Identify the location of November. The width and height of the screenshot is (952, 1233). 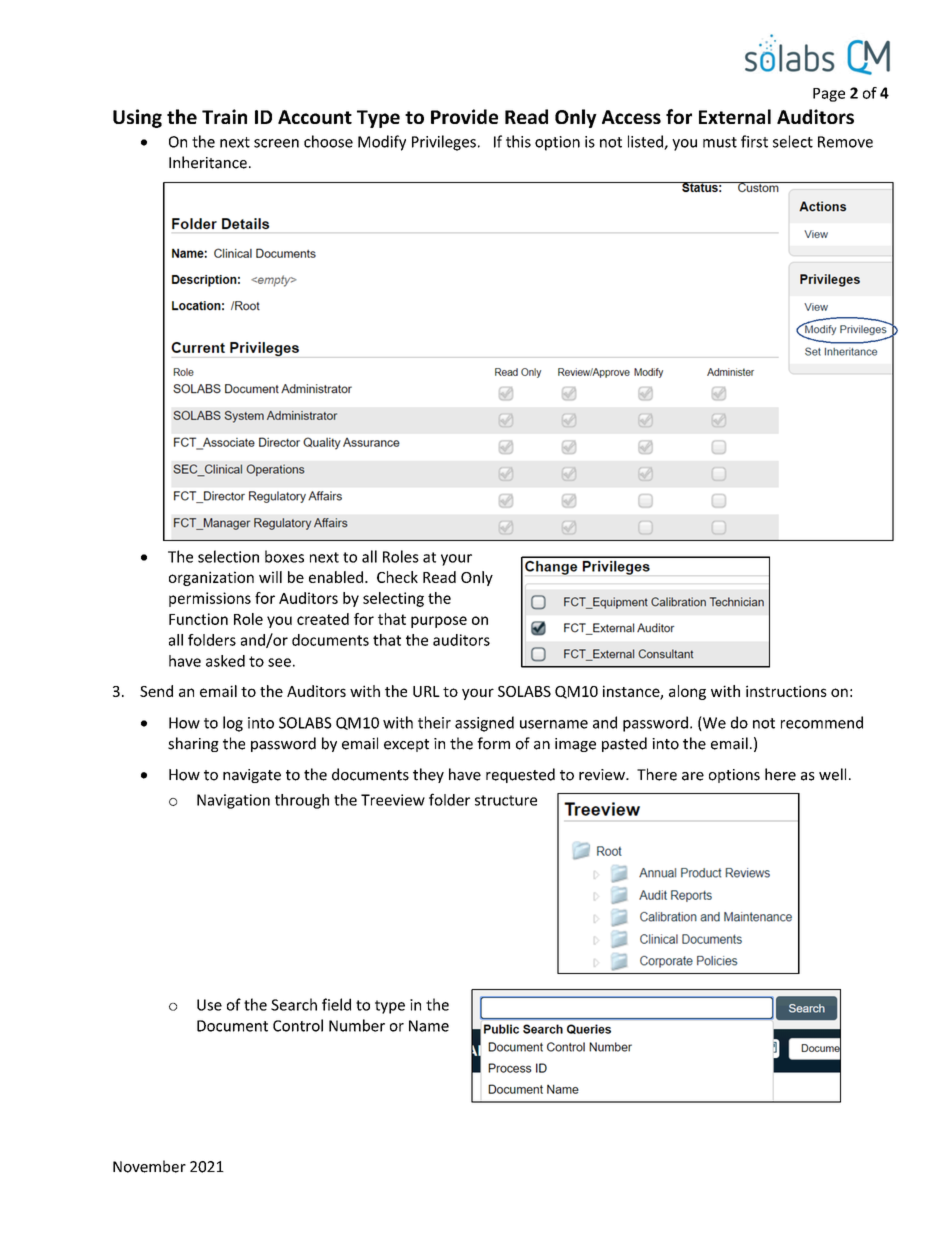
(149, 1166).
